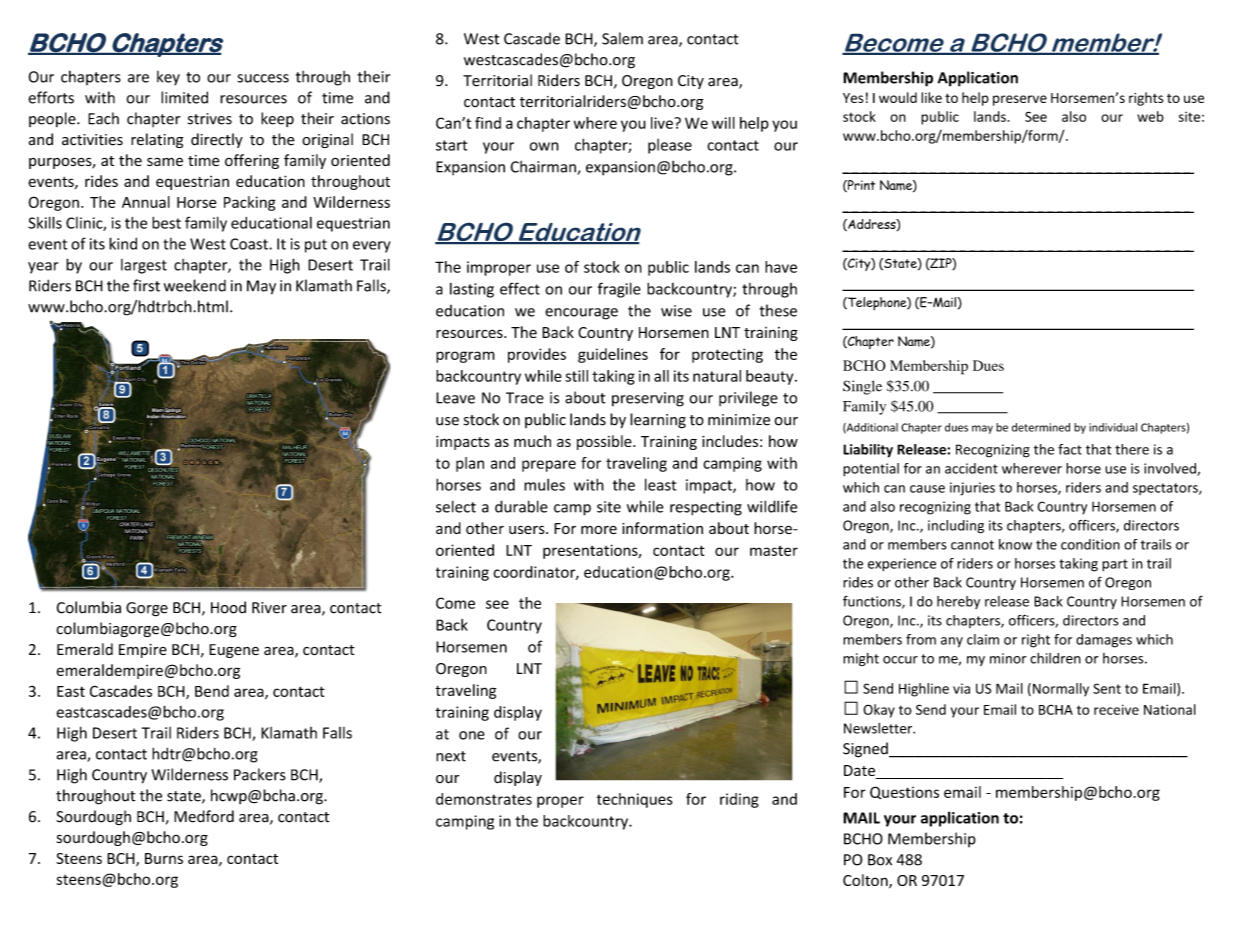  Describe the element at coordinates (168, 78) in the screenshot. I see `key` at that location.
